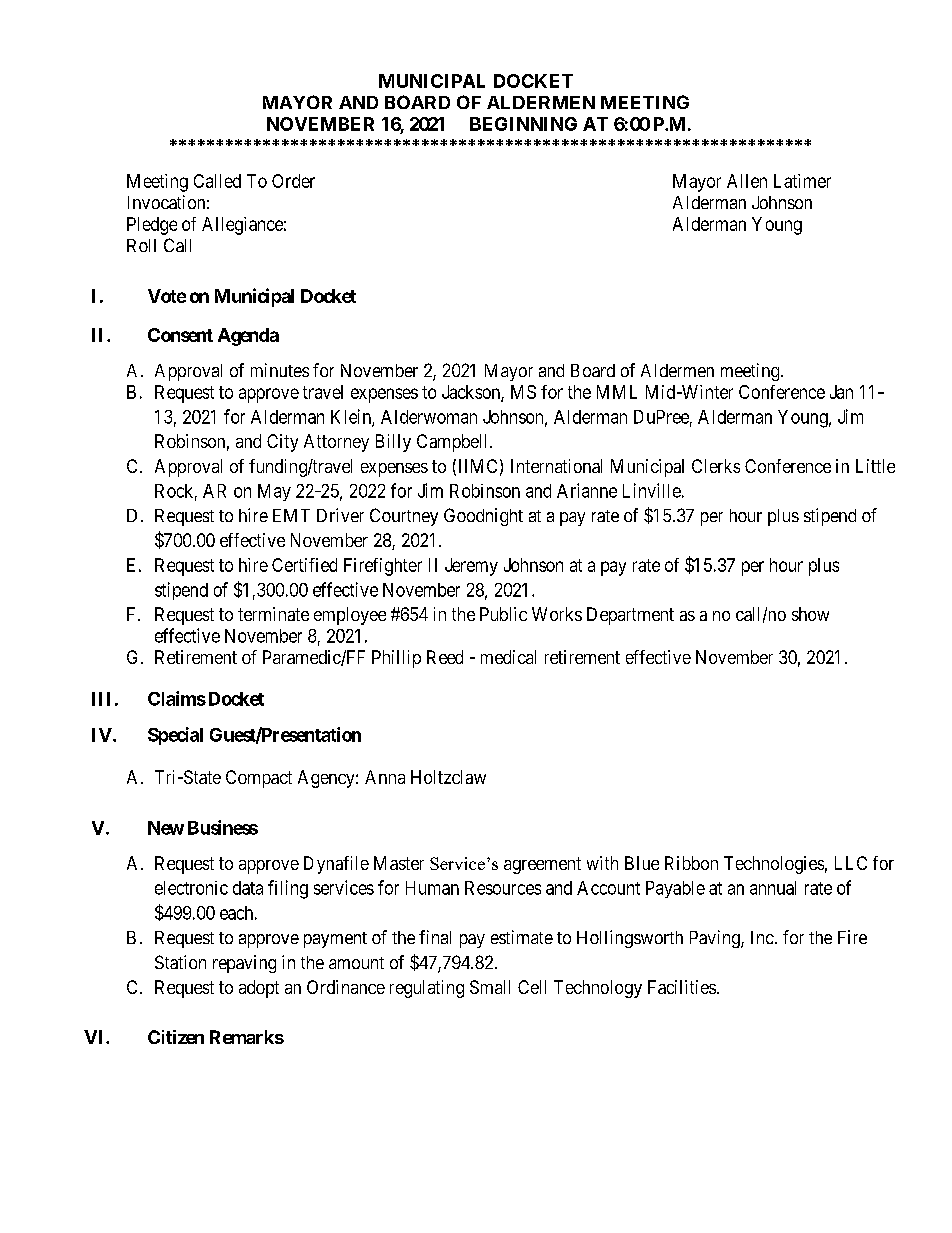 This screenshot has width=952, height=1233. I want to click on City, so click(282, 443).
